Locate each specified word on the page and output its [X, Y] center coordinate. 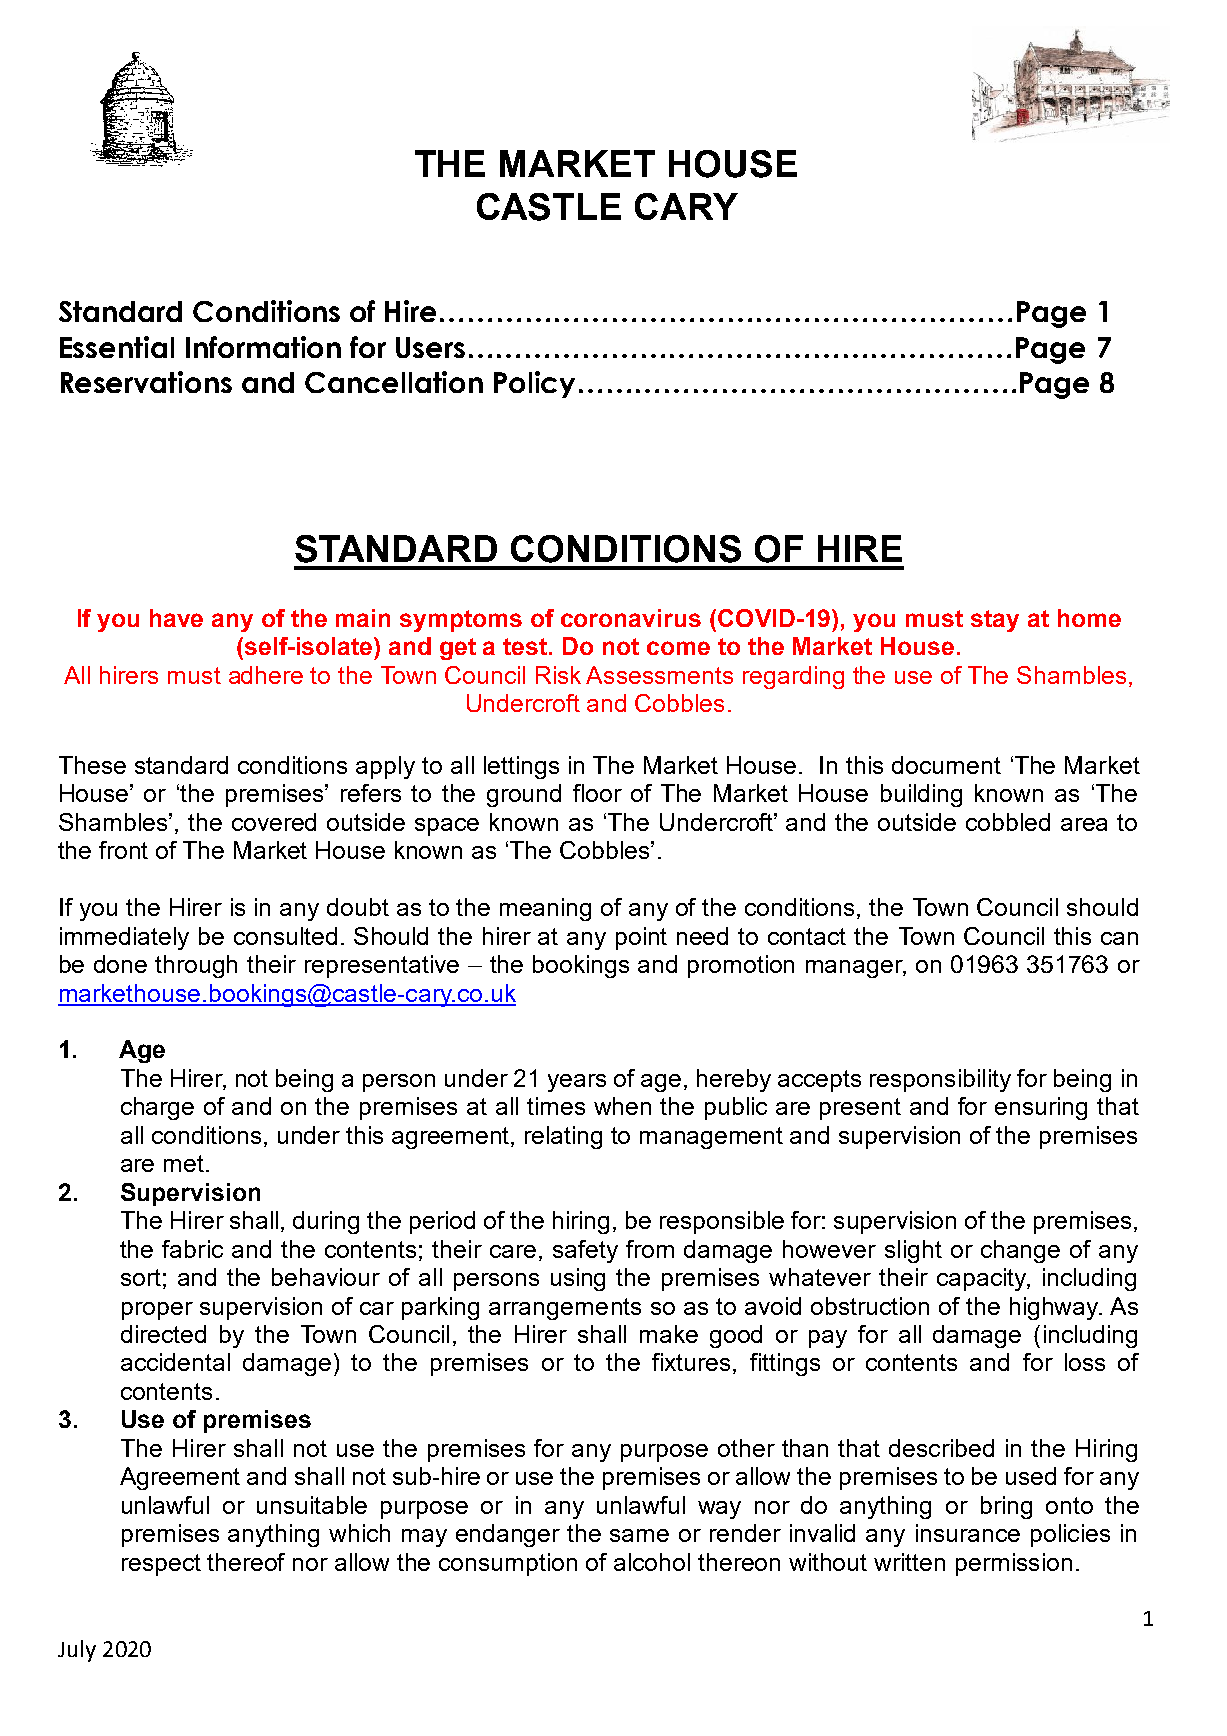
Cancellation [394, 382]
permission [1014, 1564]
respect [161, 1565]
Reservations [146, 382]
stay [995, 621]
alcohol [652, 1562]
